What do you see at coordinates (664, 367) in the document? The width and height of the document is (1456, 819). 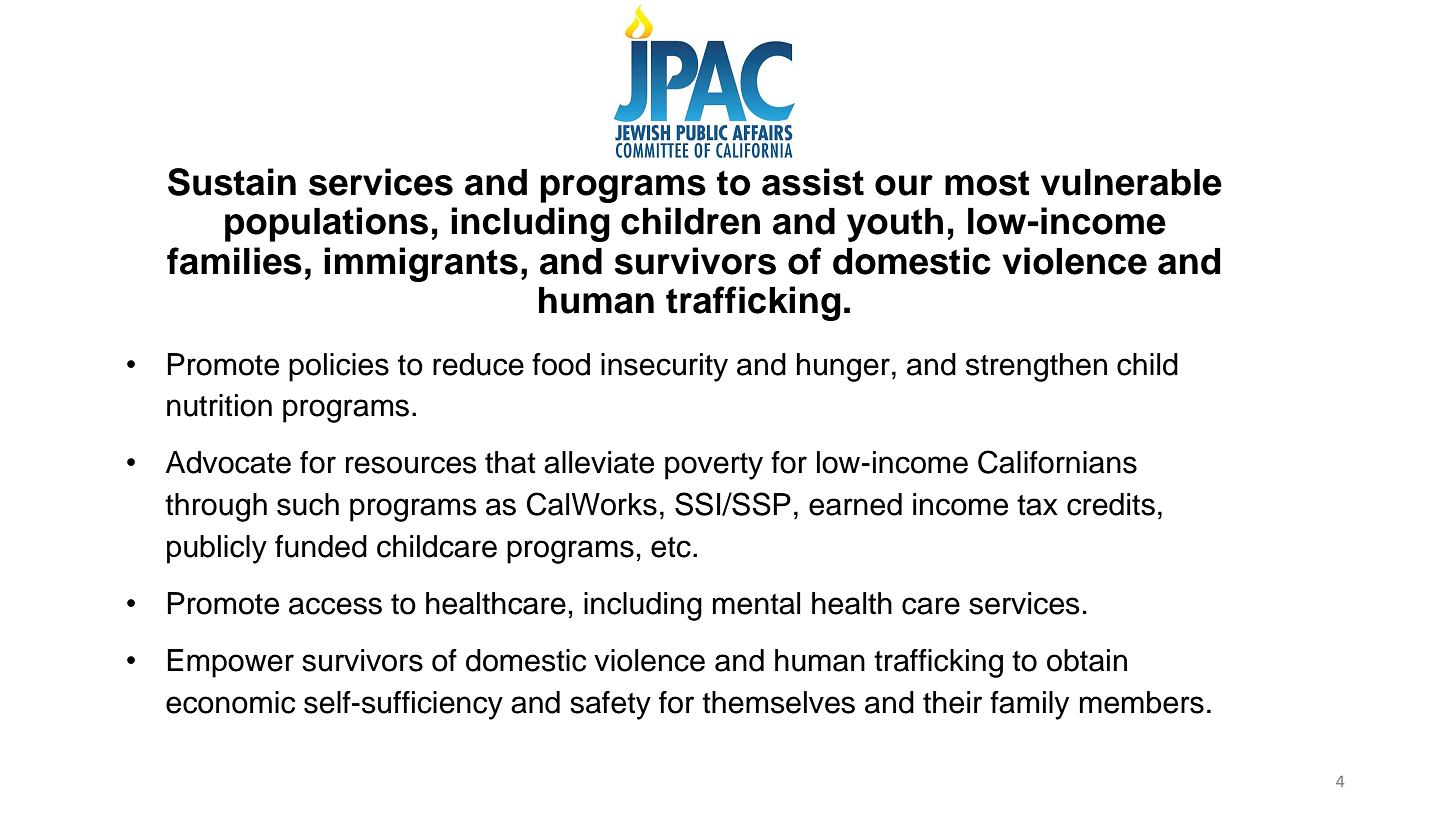 I see `insecurity` at bounding box center [664, 367].
